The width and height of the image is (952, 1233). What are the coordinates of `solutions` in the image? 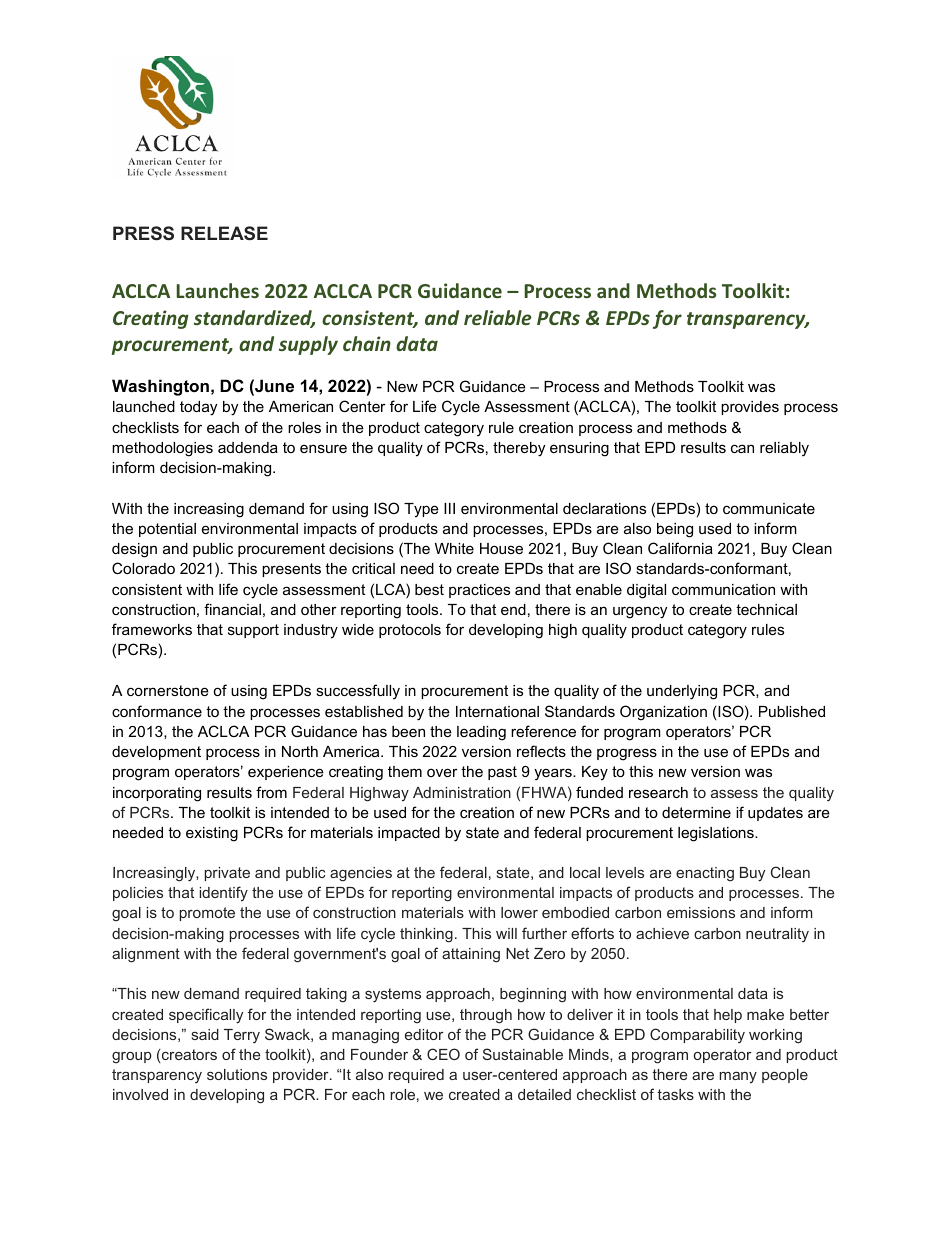 It's located at (237, 1074).
